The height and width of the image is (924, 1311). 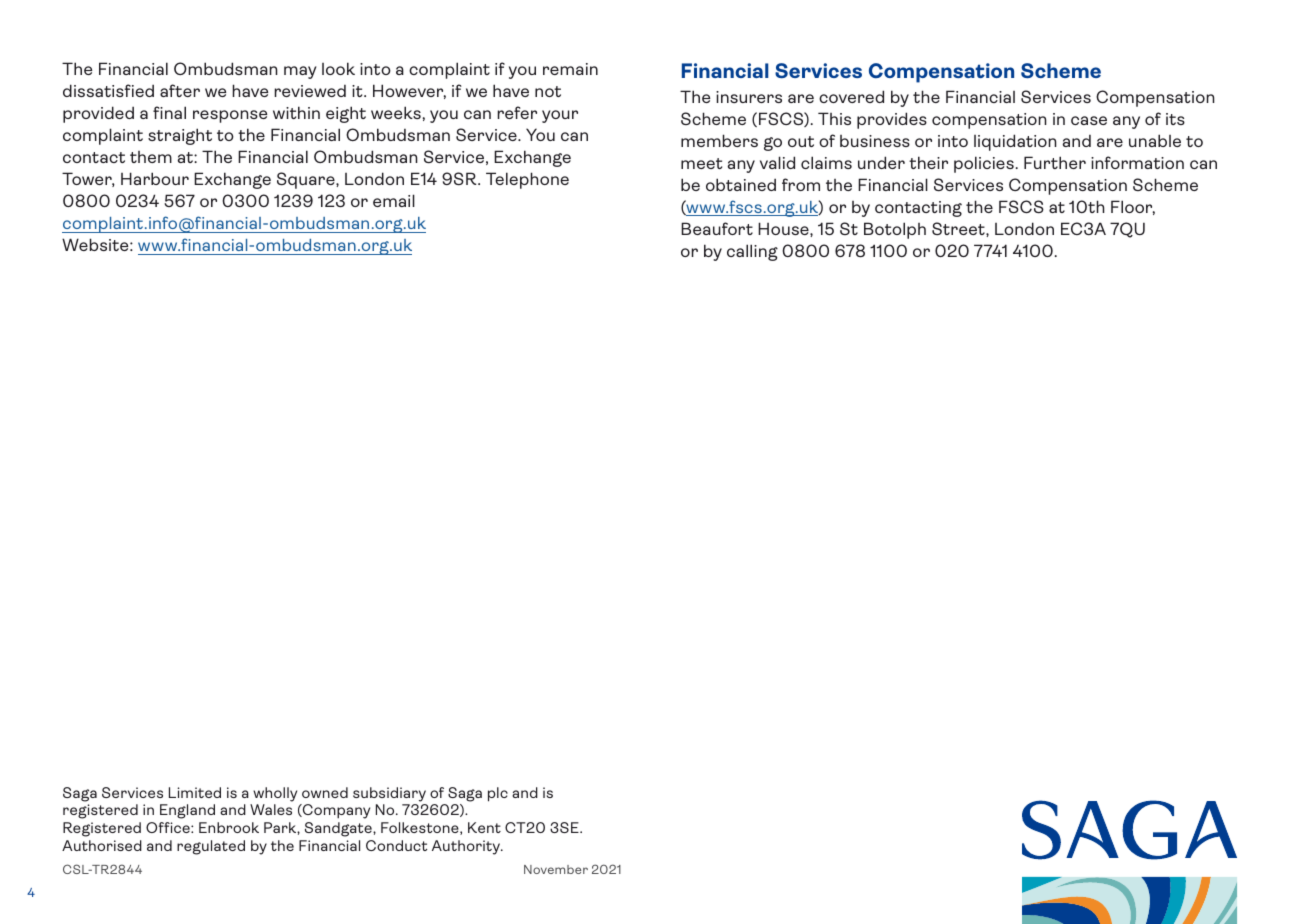 What do you see at coordinates (548, 91) in the image?
I see `not` at bounding box center [548, 91].
